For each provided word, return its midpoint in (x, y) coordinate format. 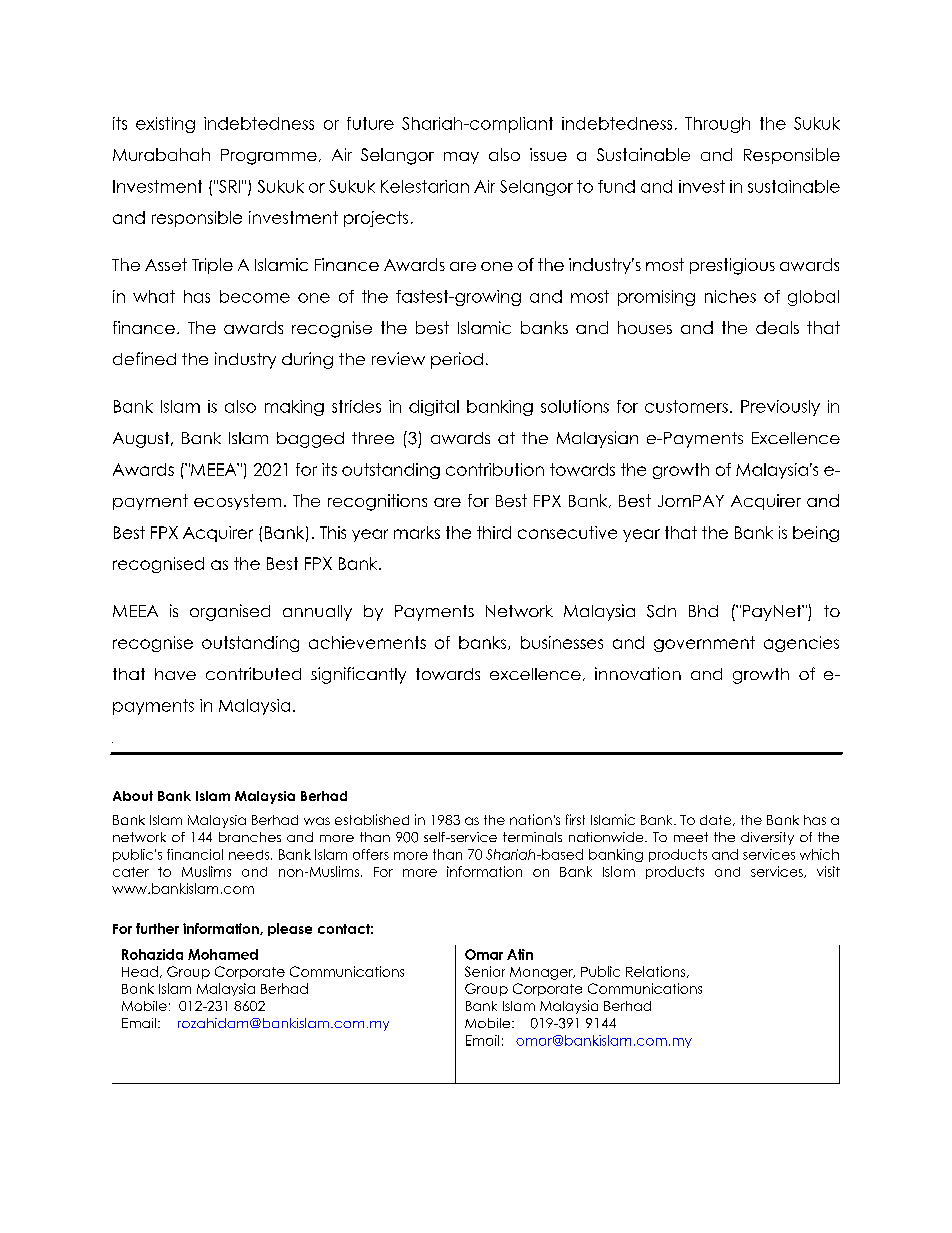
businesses (562, 642)
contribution (495, 469)
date (717, 820)
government (704, 644)
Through (717, 125)
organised (230, 612)
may (461, 158)
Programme (269, 157)
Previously (780, 408)
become (255, 296)
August (142, 440)
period (457, 360)
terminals (532, 837)
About (133, 796)
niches (730, 296)
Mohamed (223, 954)
